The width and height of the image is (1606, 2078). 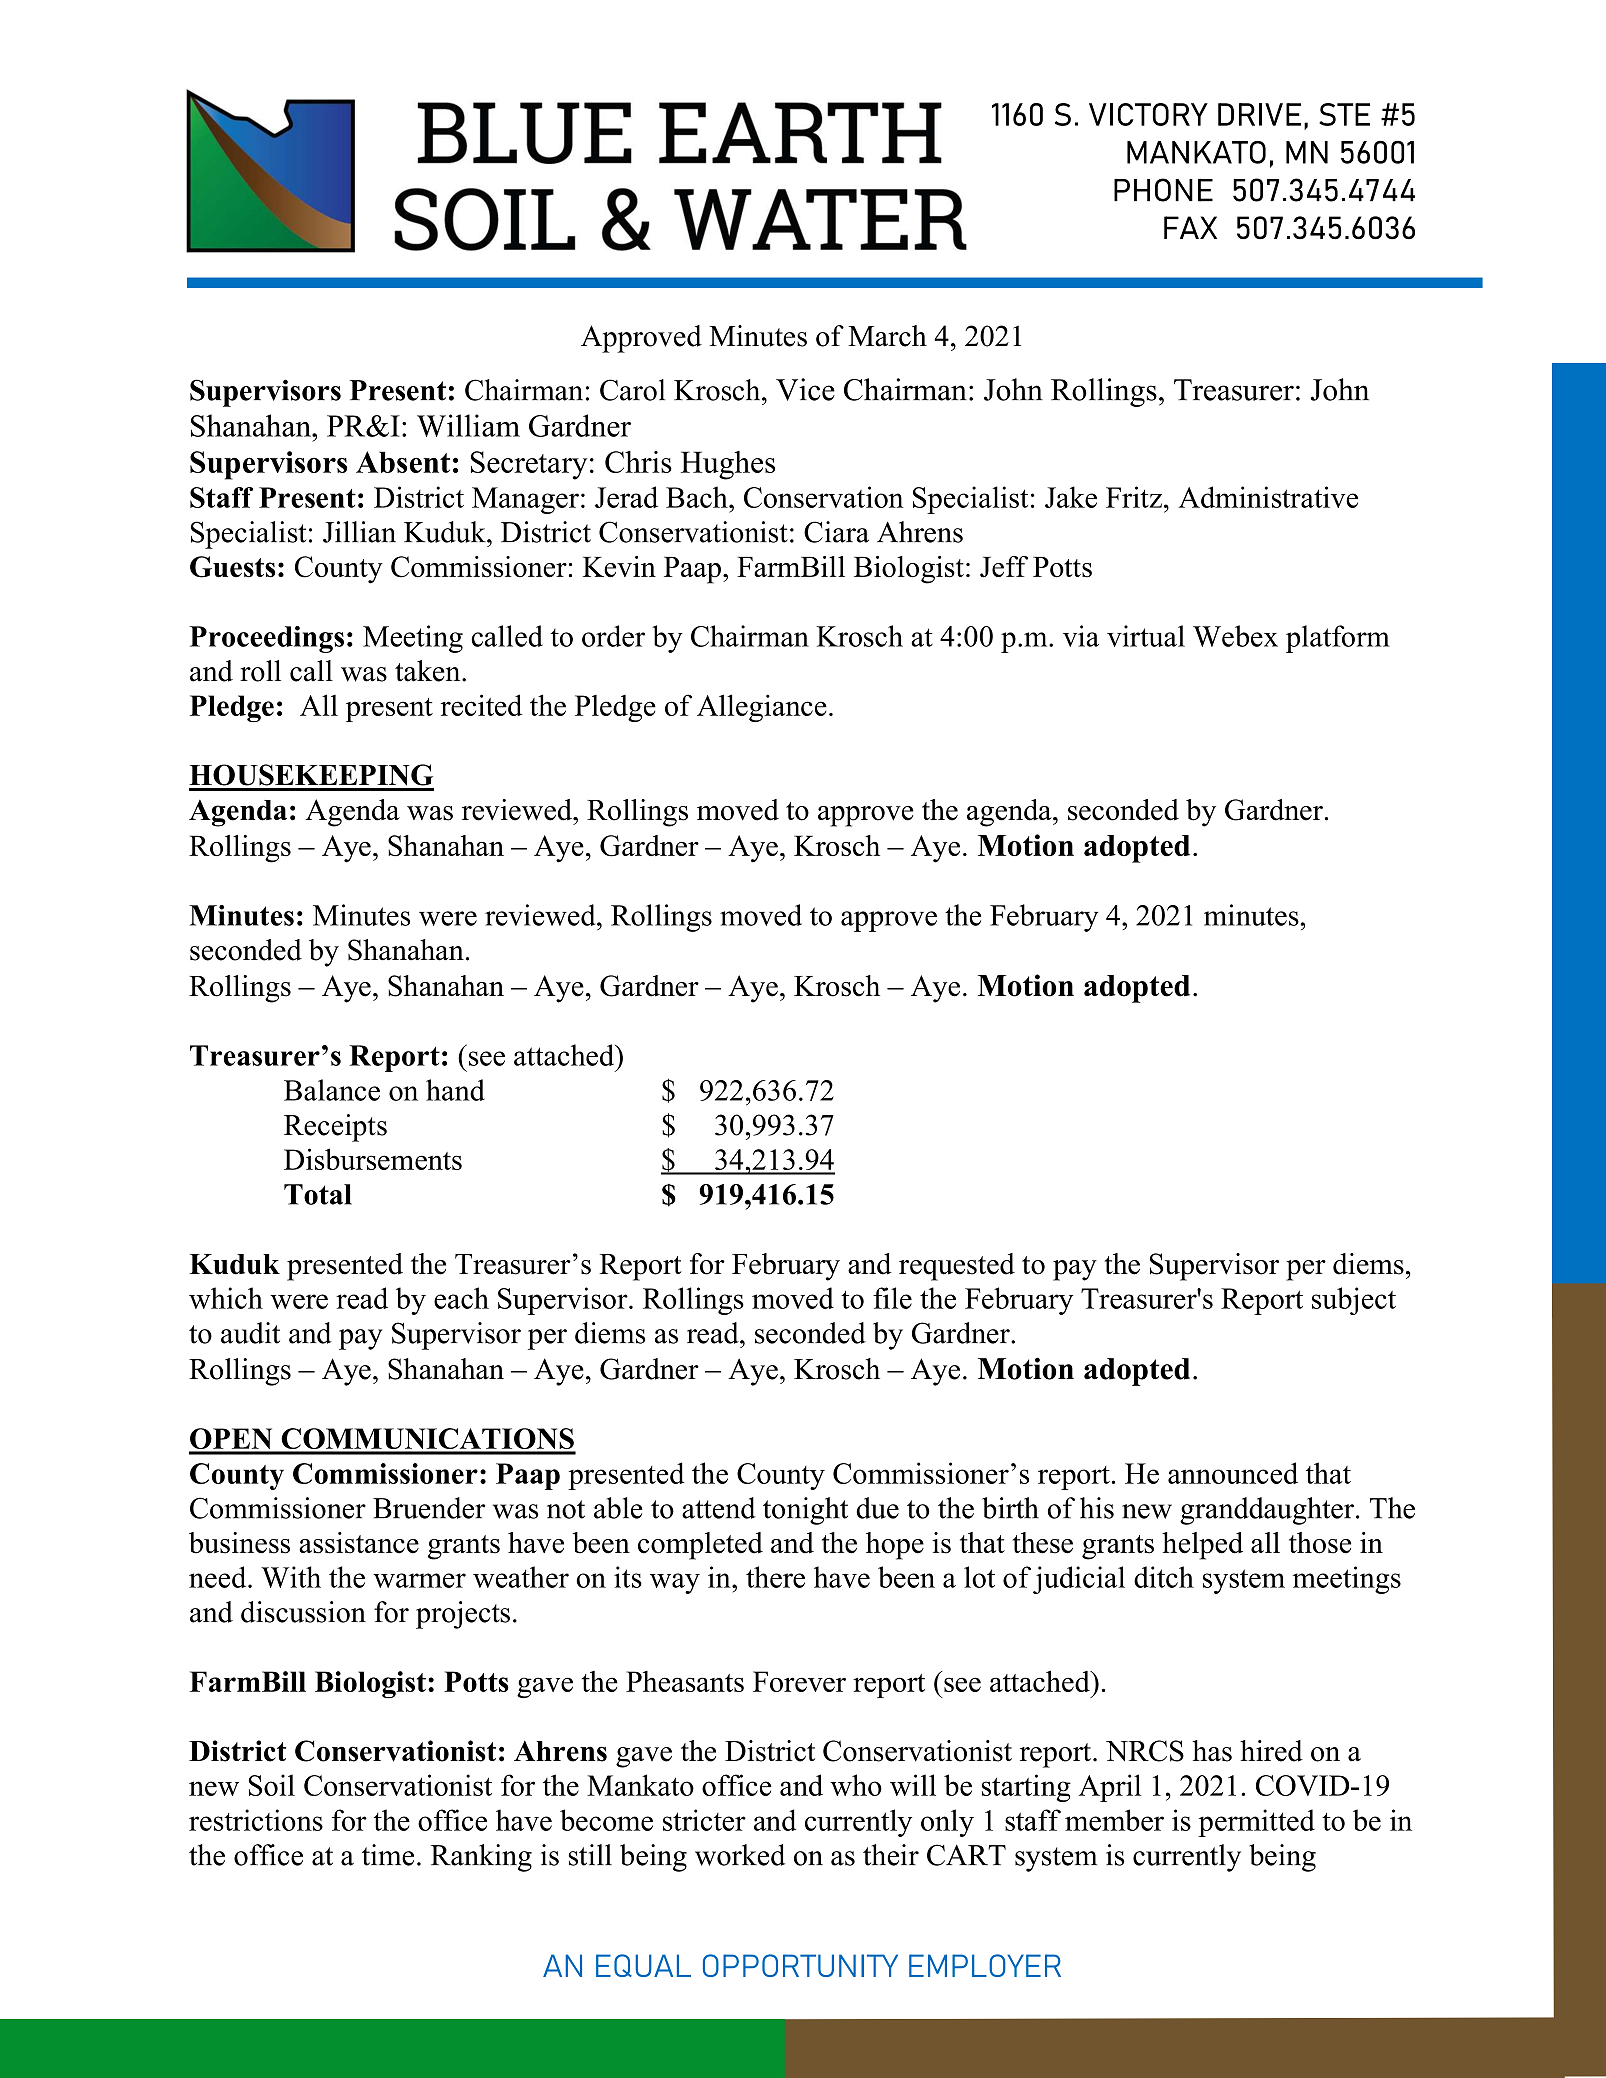 What do you see at coordinates (1268, 497) in the image?
I see `Administrative` at bounding box center [1268, 497].
